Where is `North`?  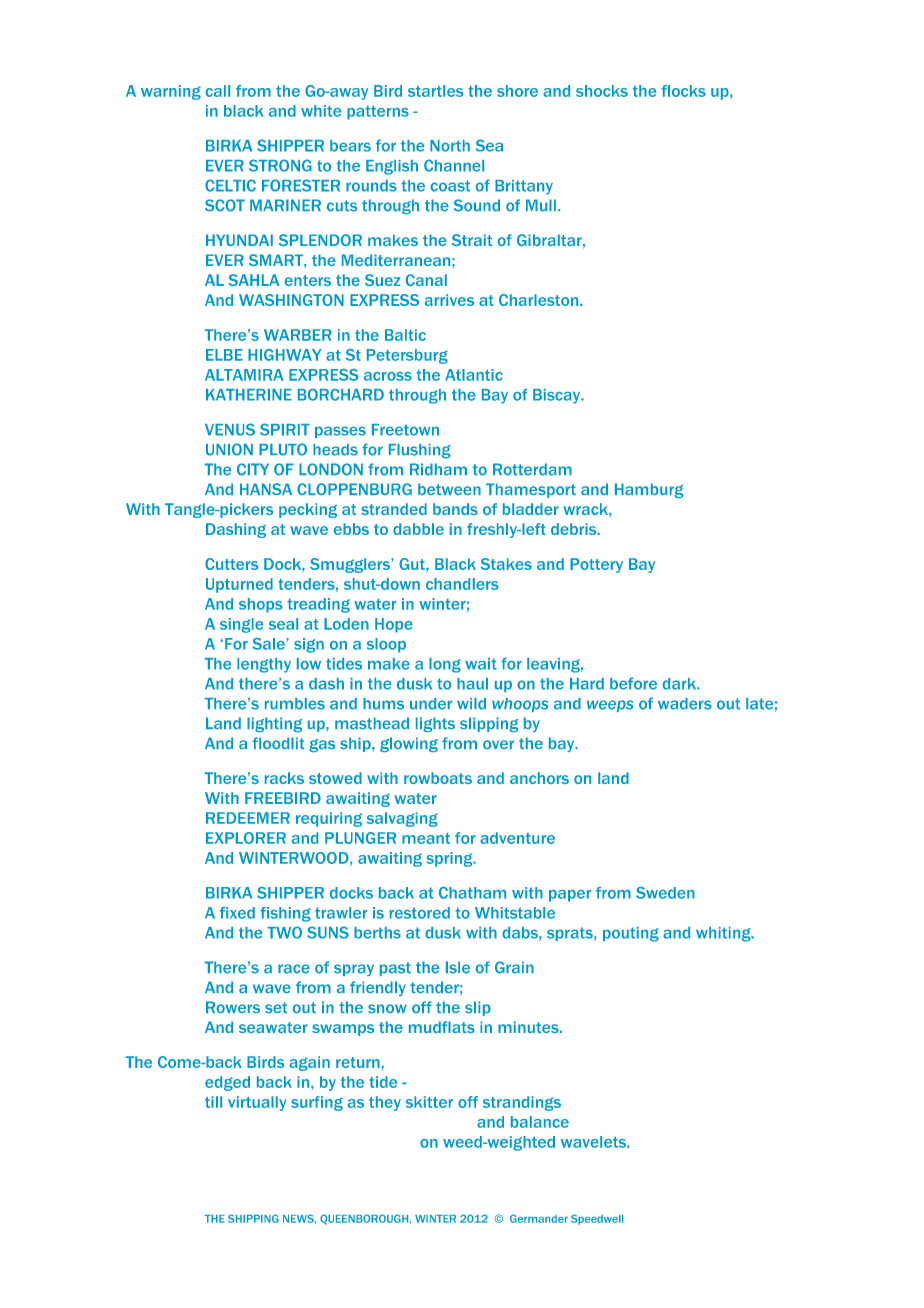
North is located at coordinates (450, 146).
